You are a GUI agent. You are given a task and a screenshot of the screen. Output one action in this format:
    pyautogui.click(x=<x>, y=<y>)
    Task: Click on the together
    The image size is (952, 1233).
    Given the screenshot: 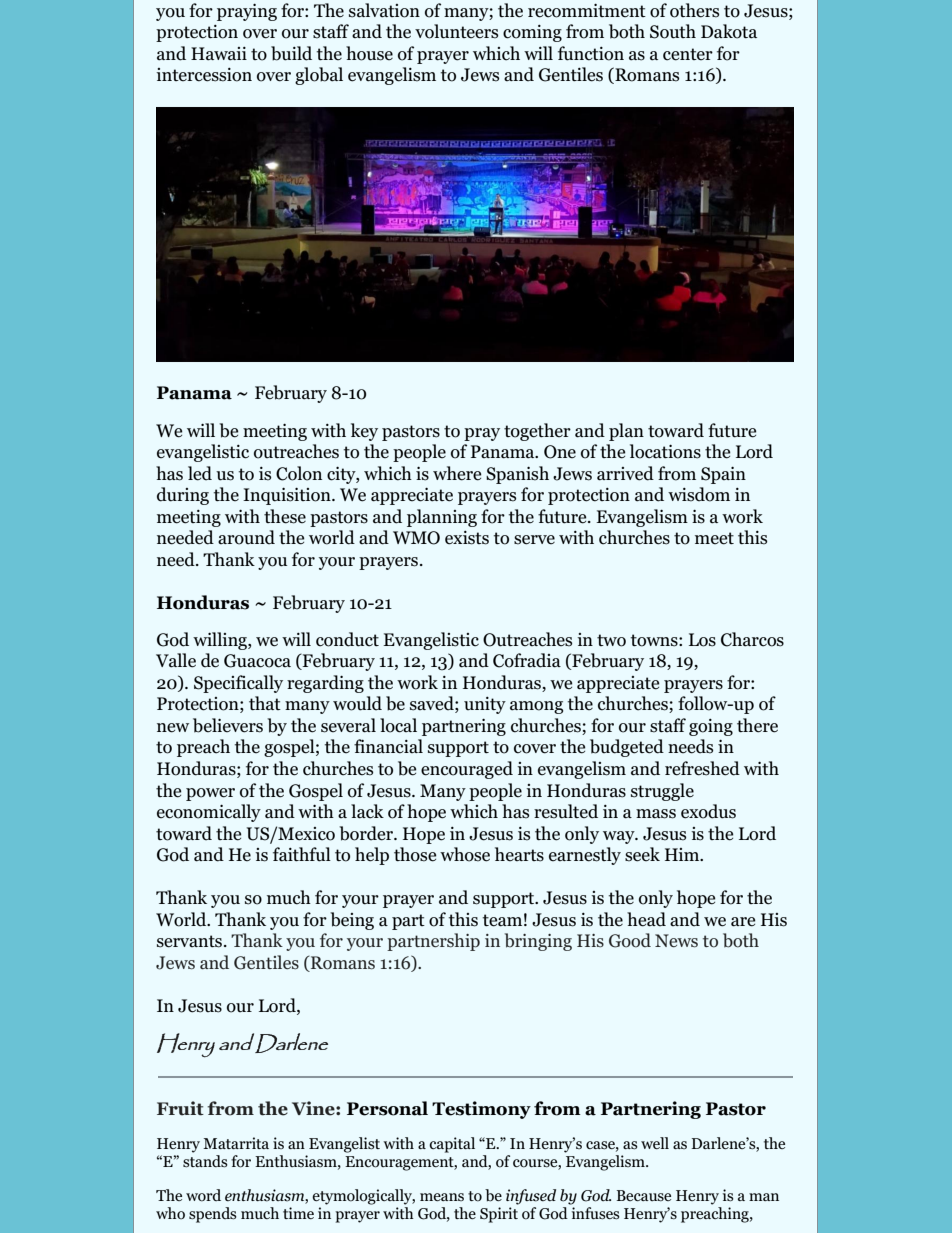 What is the action you would take?
    pyautogui.click(x=537, y=432)
